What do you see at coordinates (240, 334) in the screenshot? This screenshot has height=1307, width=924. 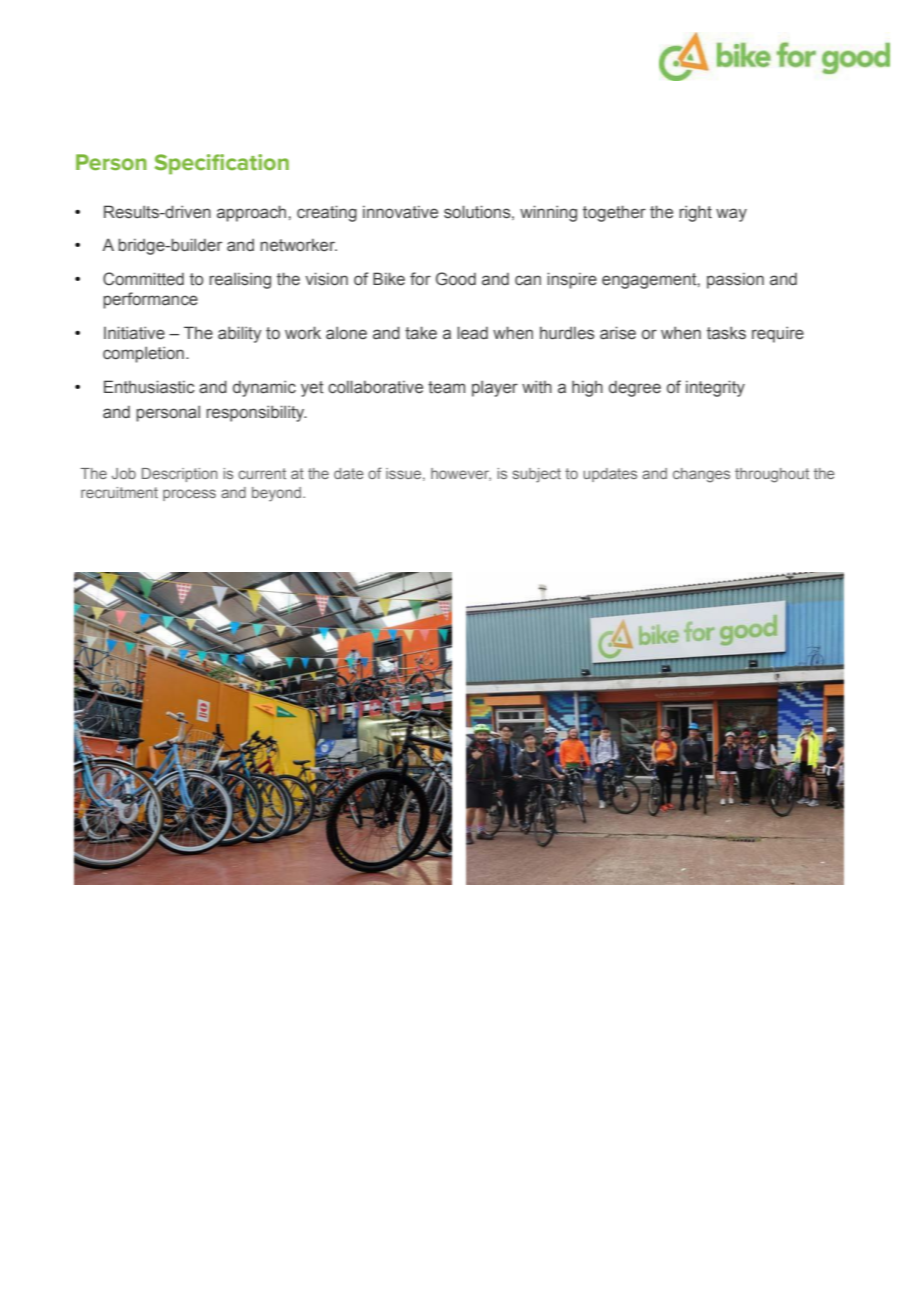 I see `ability` at bounding box center [240, 334].
